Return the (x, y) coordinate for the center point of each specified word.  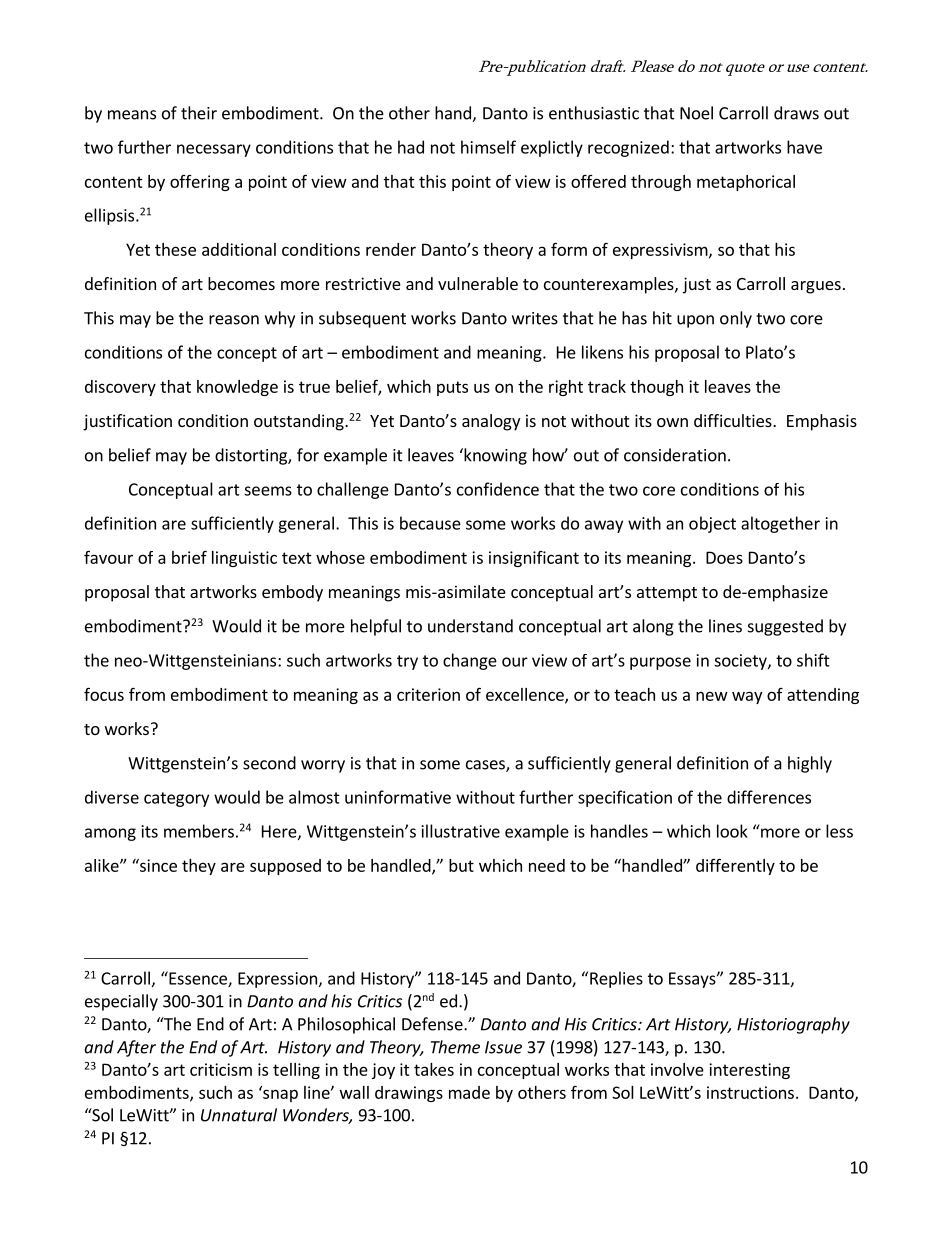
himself (488, 147)
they (199, 867)
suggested (785, 627)
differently (735, 866)
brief (189, 557)
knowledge (237, 388)
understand (470, 626)
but (461, 865)
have (804, 147)
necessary (214, 150)
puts (452, 388)
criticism (221, 1069)
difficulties (734, 420)
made (469, 1092)
